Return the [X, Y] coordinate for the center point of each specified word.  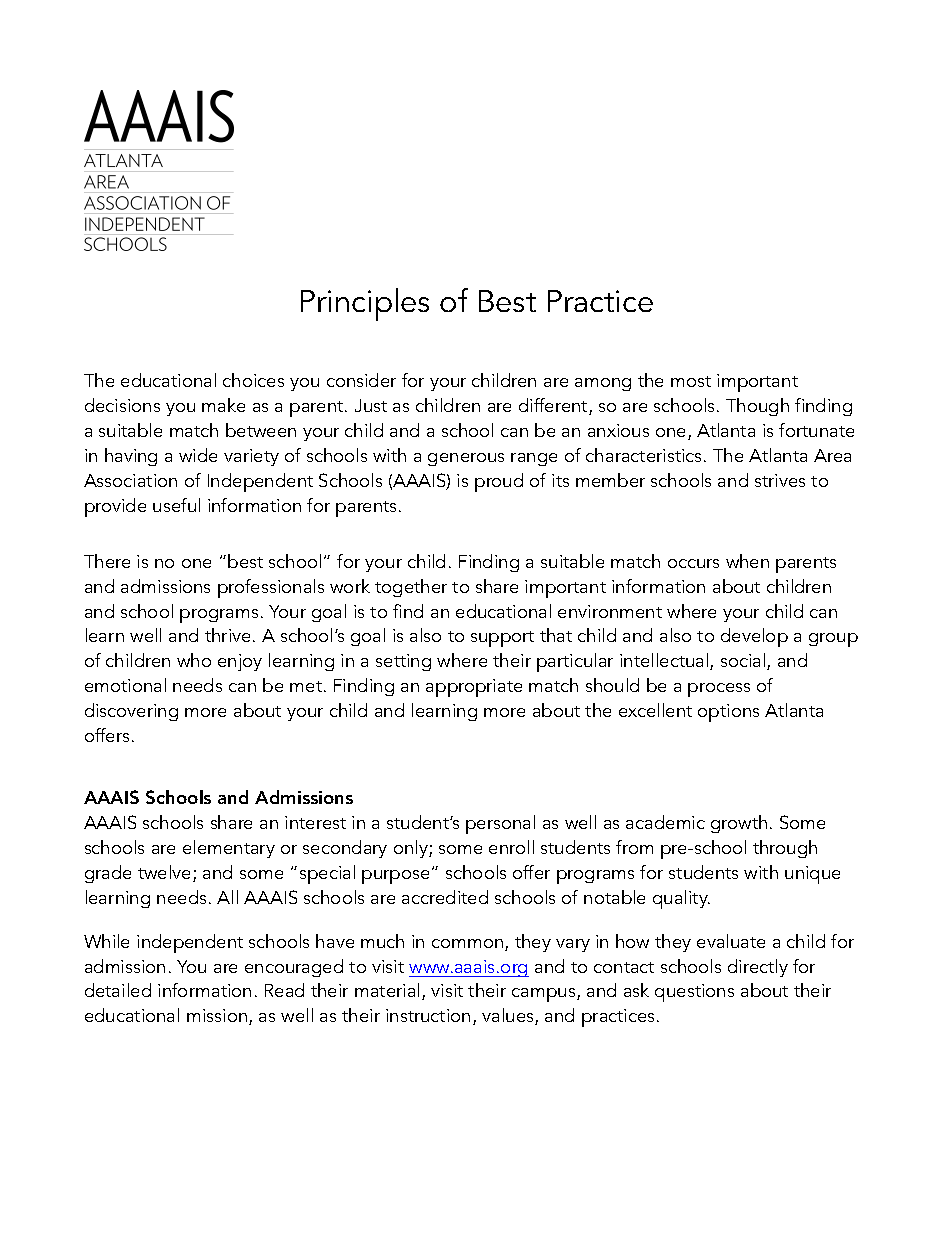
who [194, 660]
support [502, 639]
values [509, 1016]
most [691, 381]
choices [253, 380]
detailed [118, 990]
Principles [365, 304]
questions [694, 993]
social [744, 661]
